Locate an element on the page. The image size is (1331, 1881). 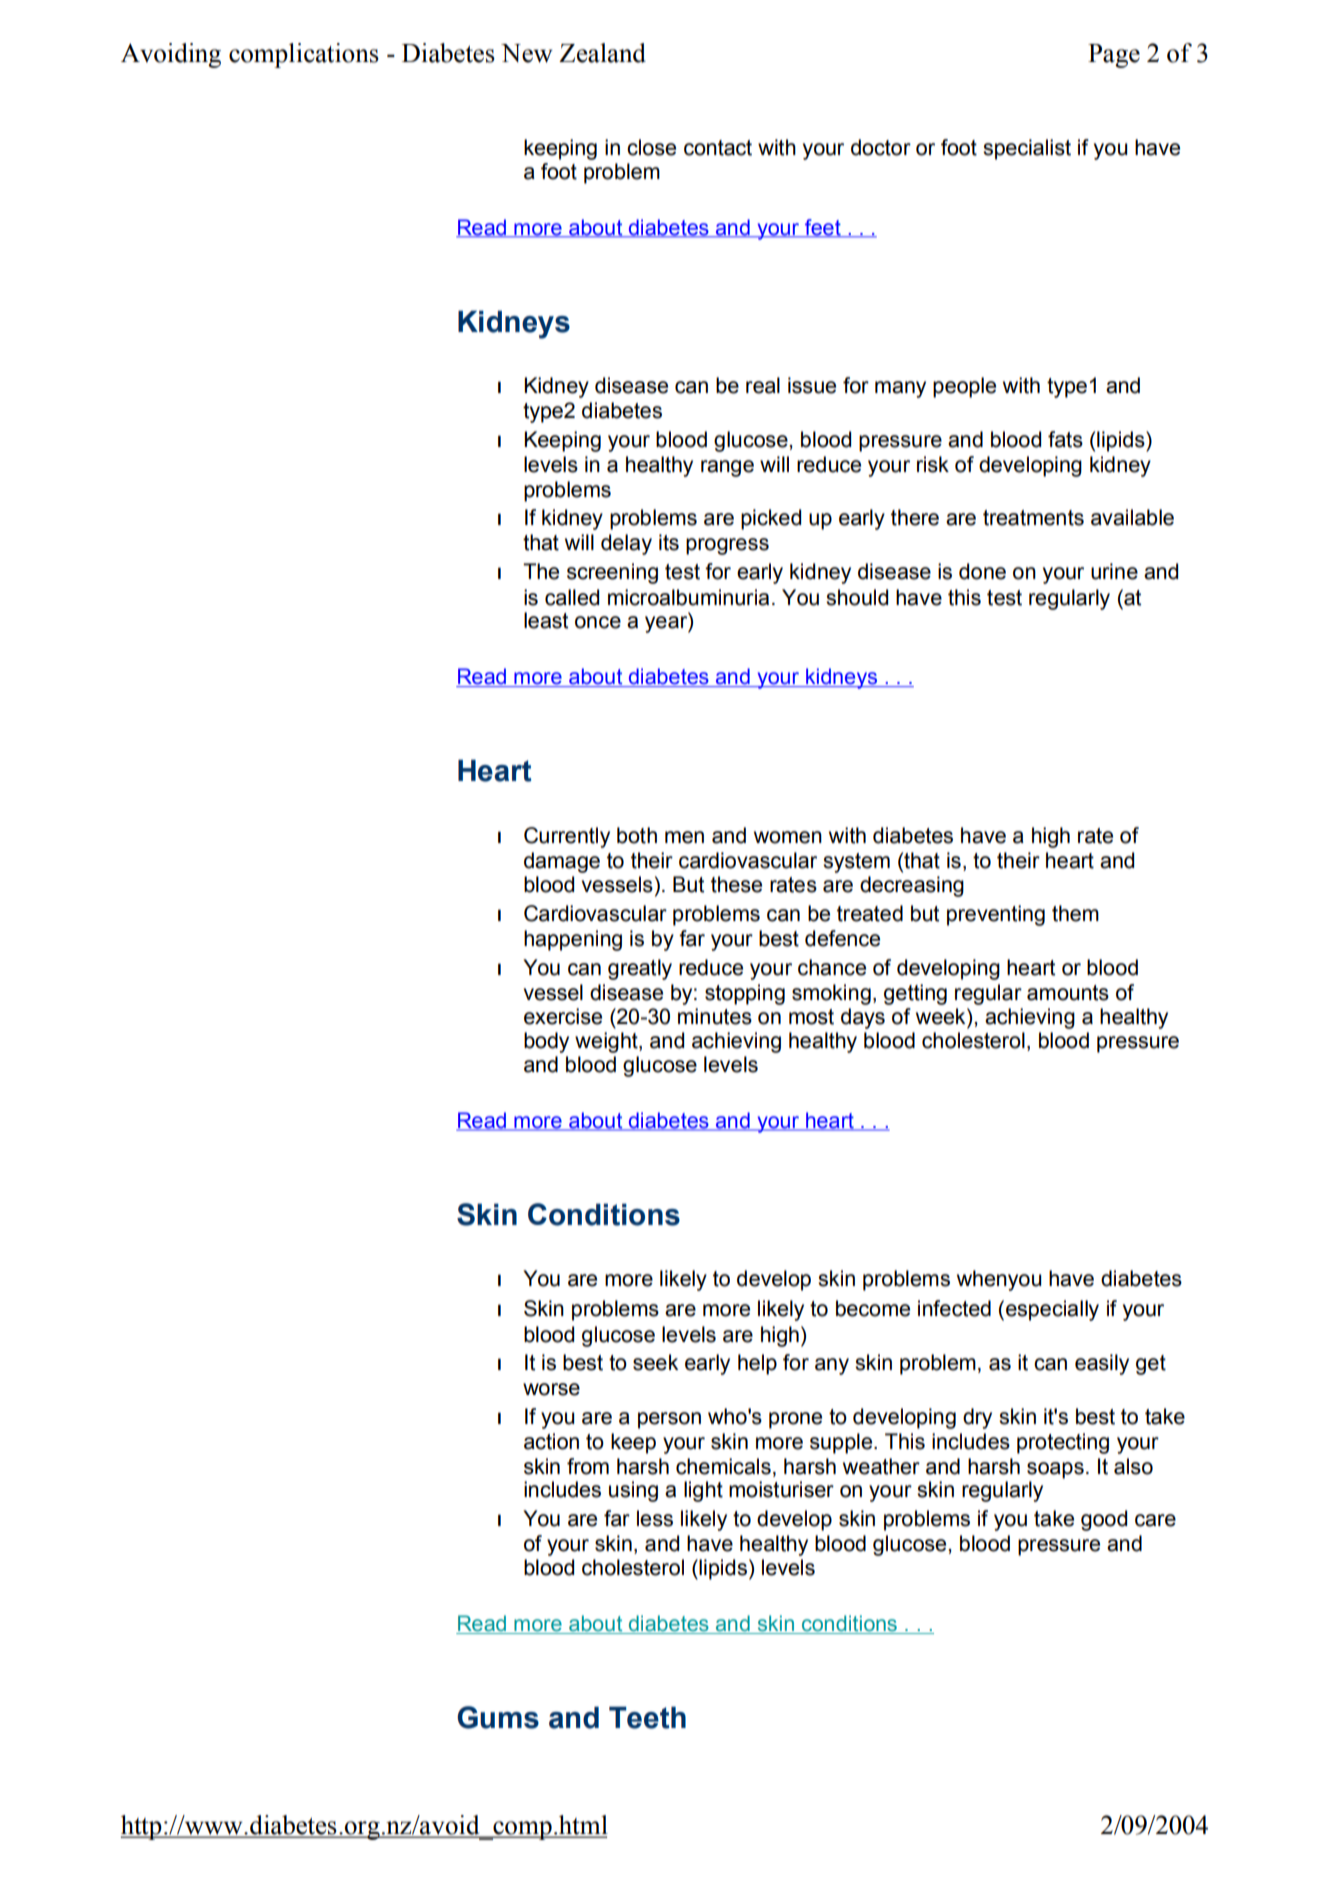
good is located at coordinates (1104, 1520).
